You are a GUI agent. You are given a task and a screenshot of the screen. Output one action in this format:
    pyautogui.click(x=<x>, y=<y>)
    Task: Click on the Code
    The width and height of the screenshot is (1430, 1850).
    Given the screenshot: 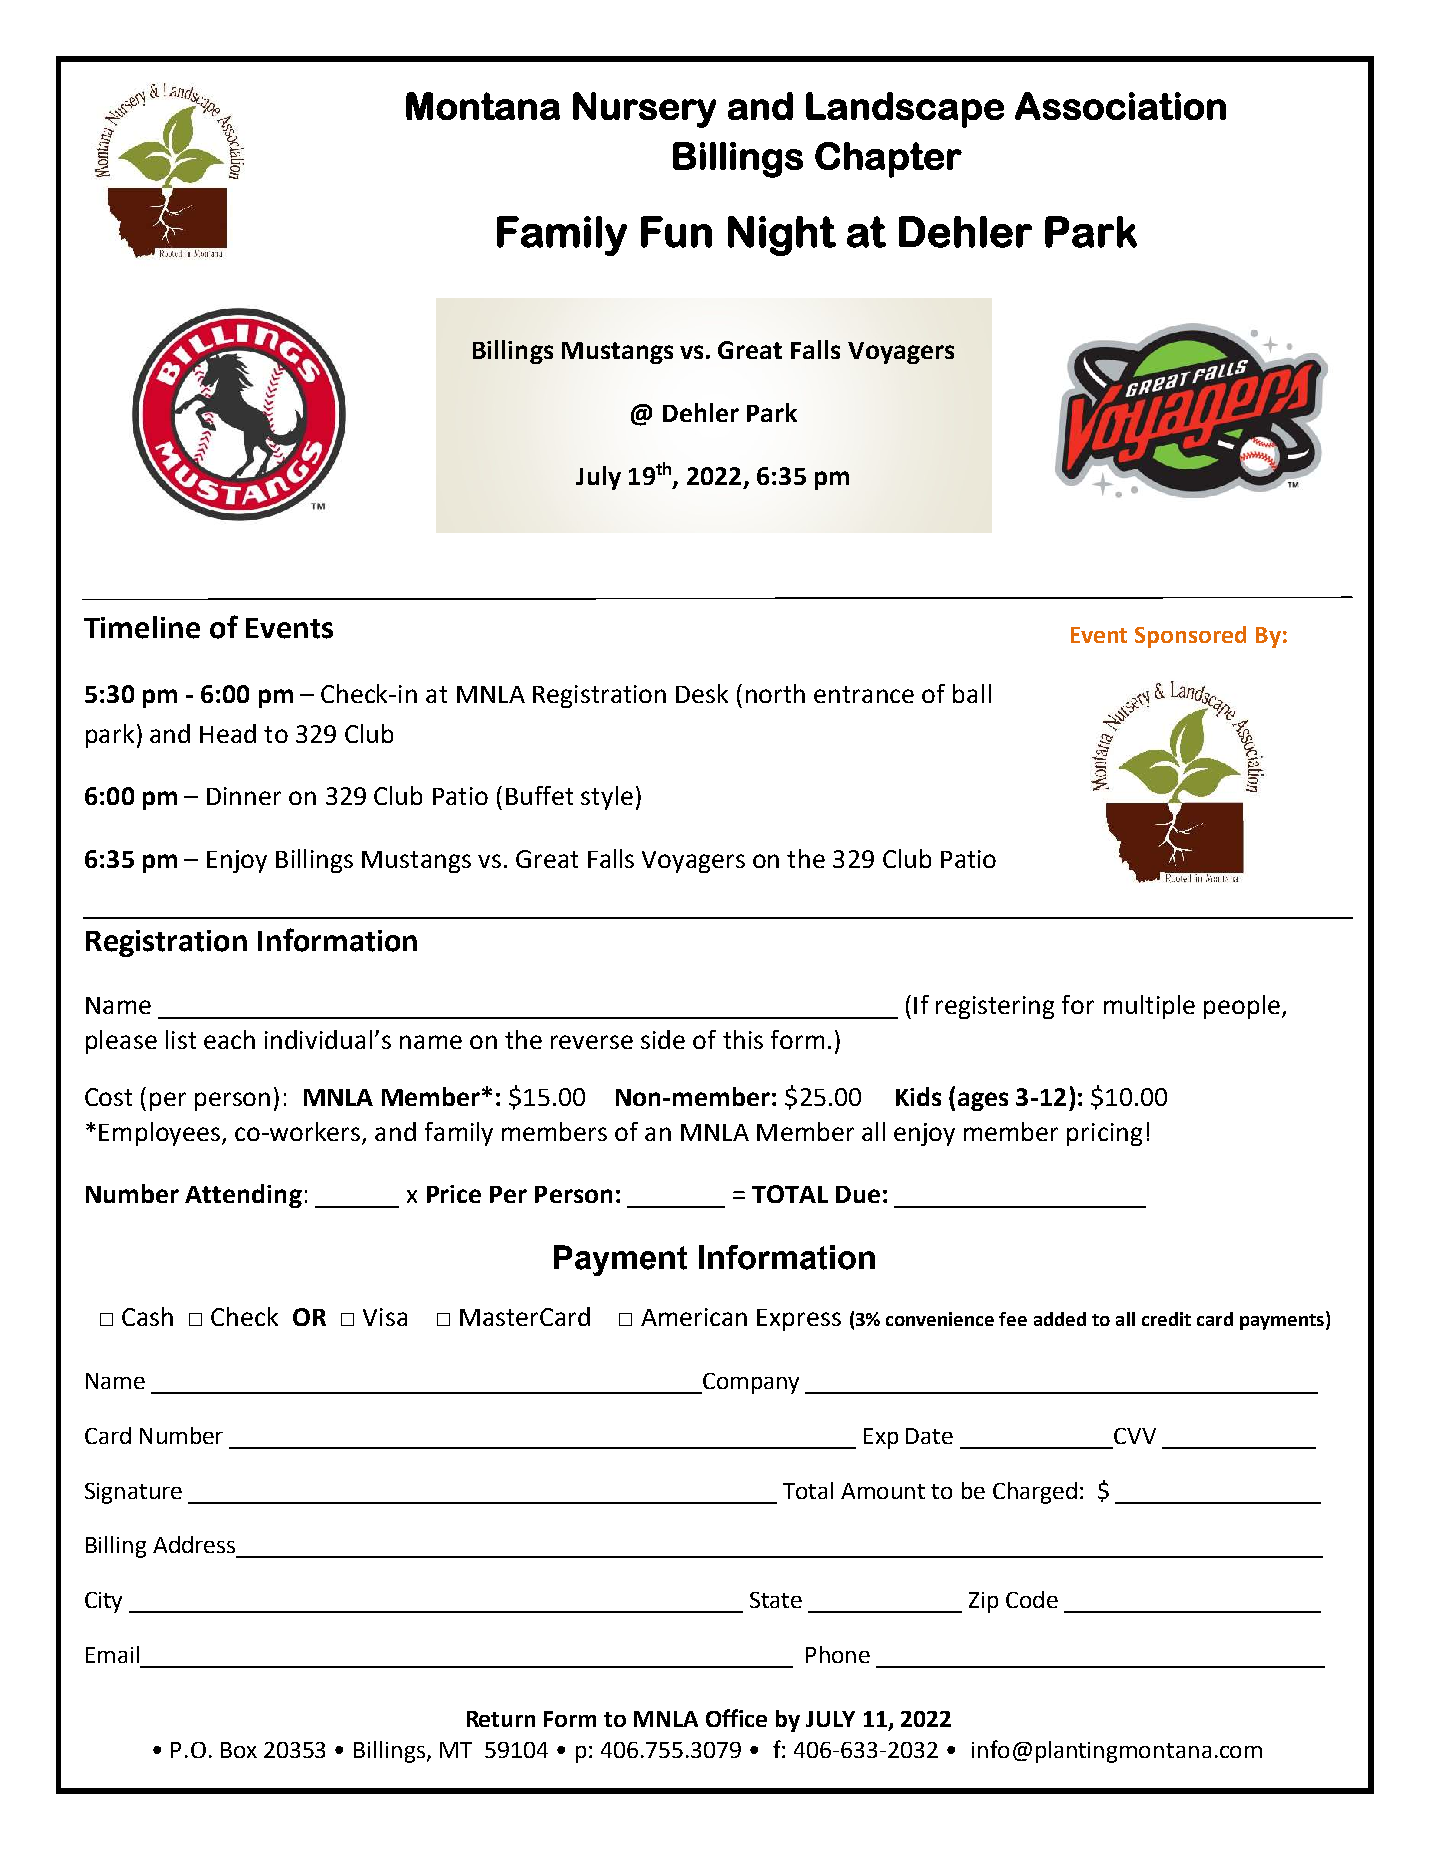 What is the action you would take?
    pyautogui.click(x=1032, y=1599)
